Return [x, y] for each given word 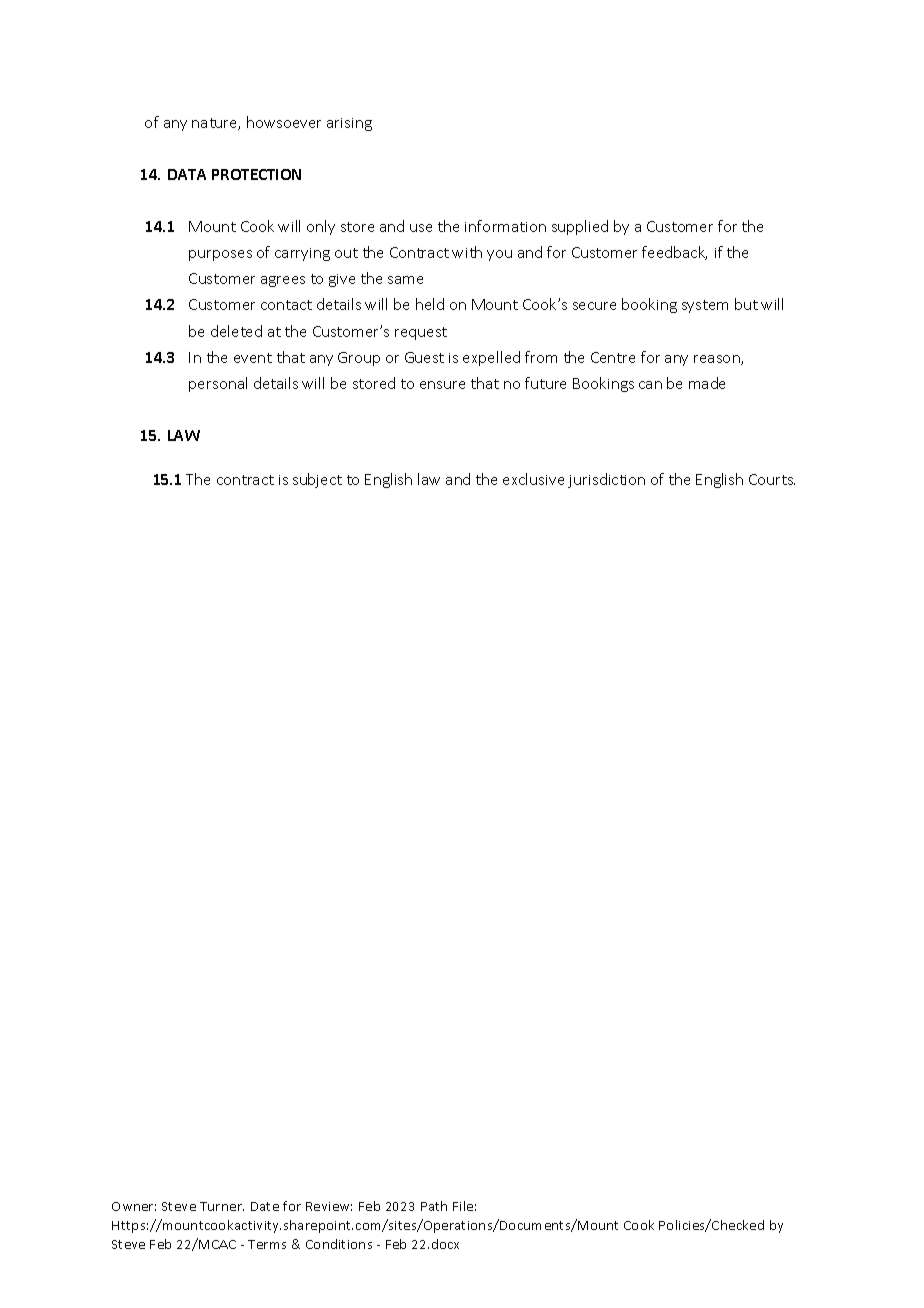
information [505, 226]
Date [265, 1206]
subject [317, 480]
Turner [222, 1206]
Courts [772, 479]
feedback [674, 253]
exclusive [533, 479]
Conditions [339, 1244]
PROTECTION [256, 174]
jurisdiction [606, 480]
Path [434, 1206]
